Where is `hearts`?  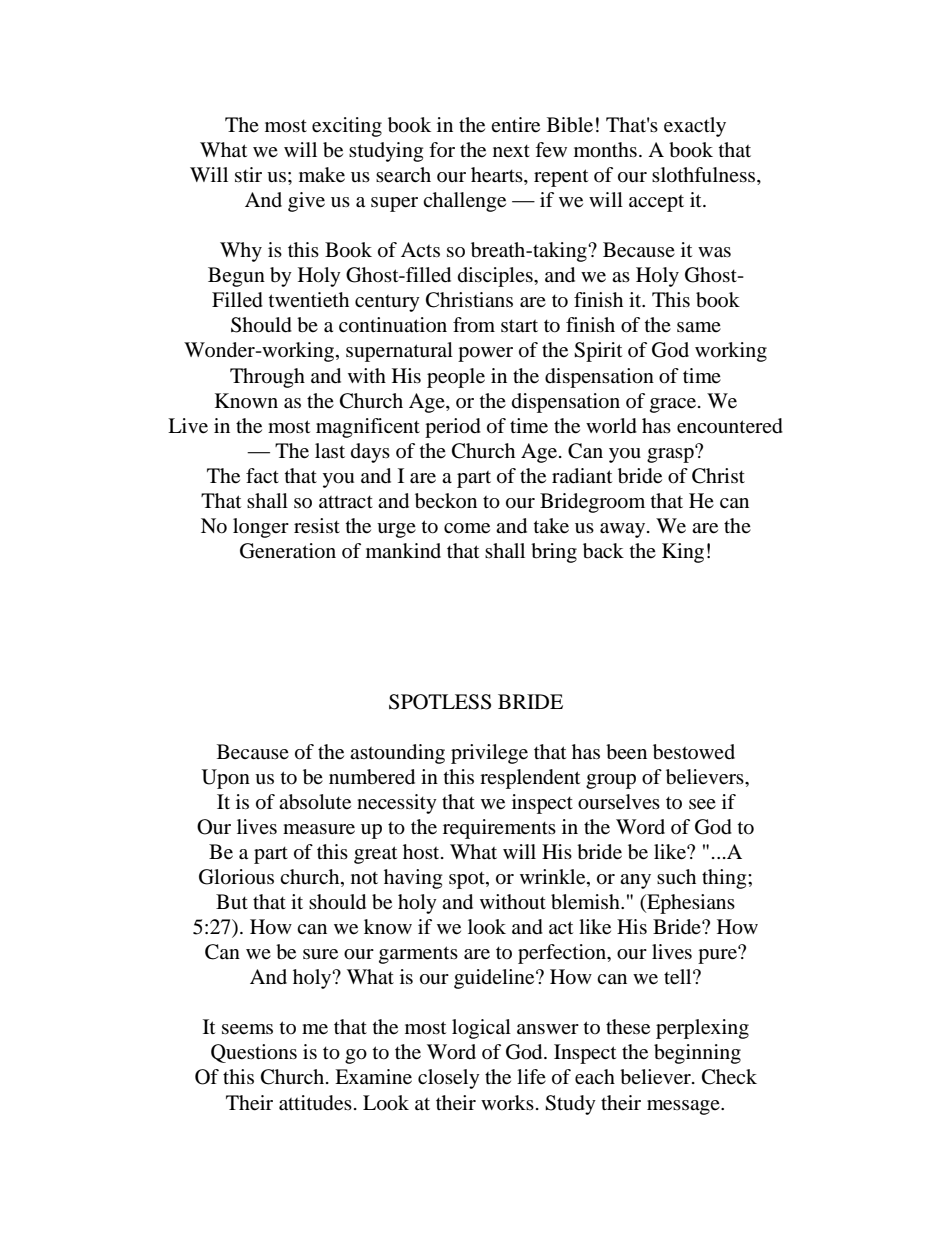
hearts is located at coordinates (498, 176).
